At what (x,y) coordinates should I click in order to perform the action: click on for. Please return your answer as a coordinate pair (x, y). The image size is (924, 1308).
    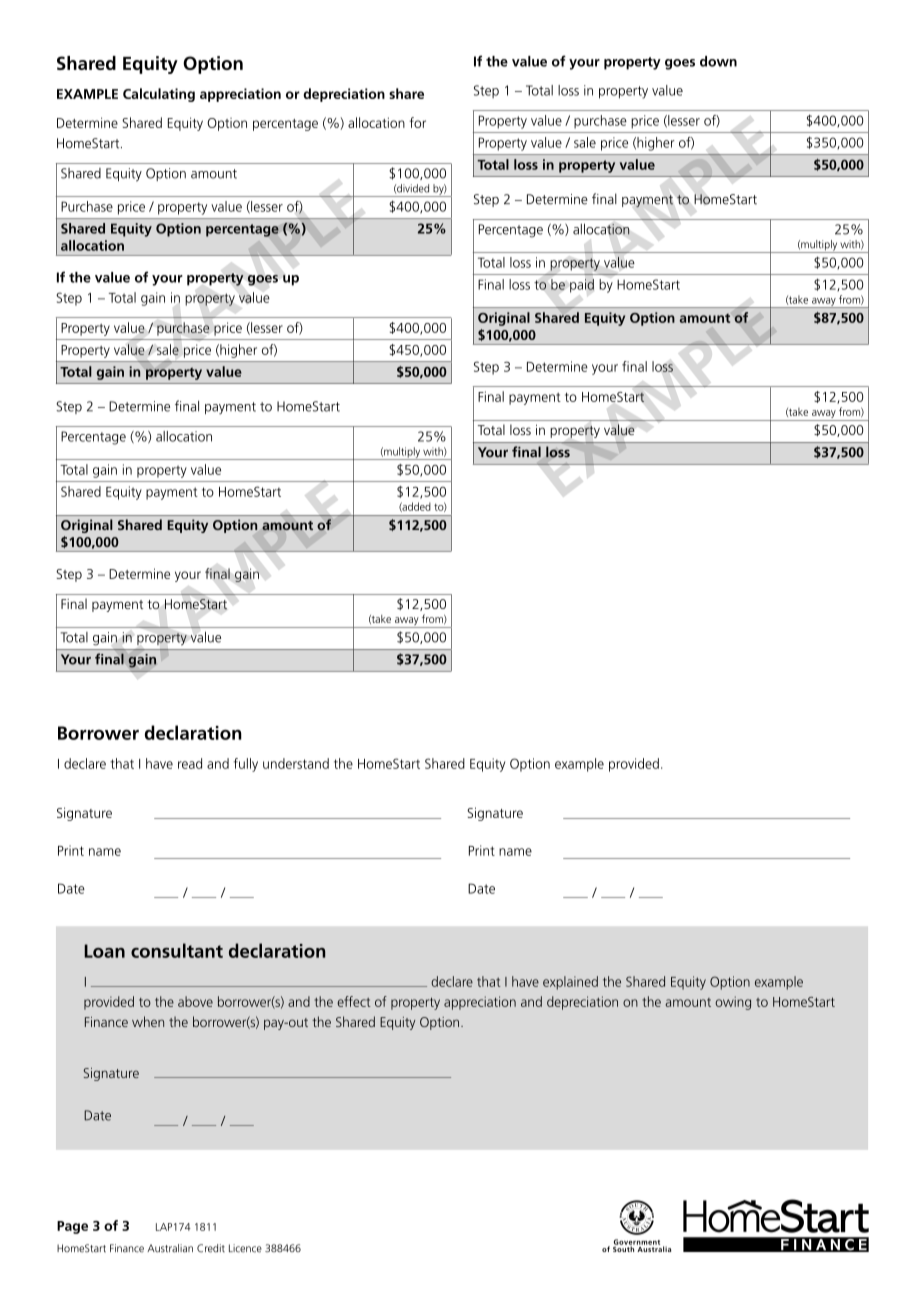
    Looking at the image, I should click on (418, 122).
